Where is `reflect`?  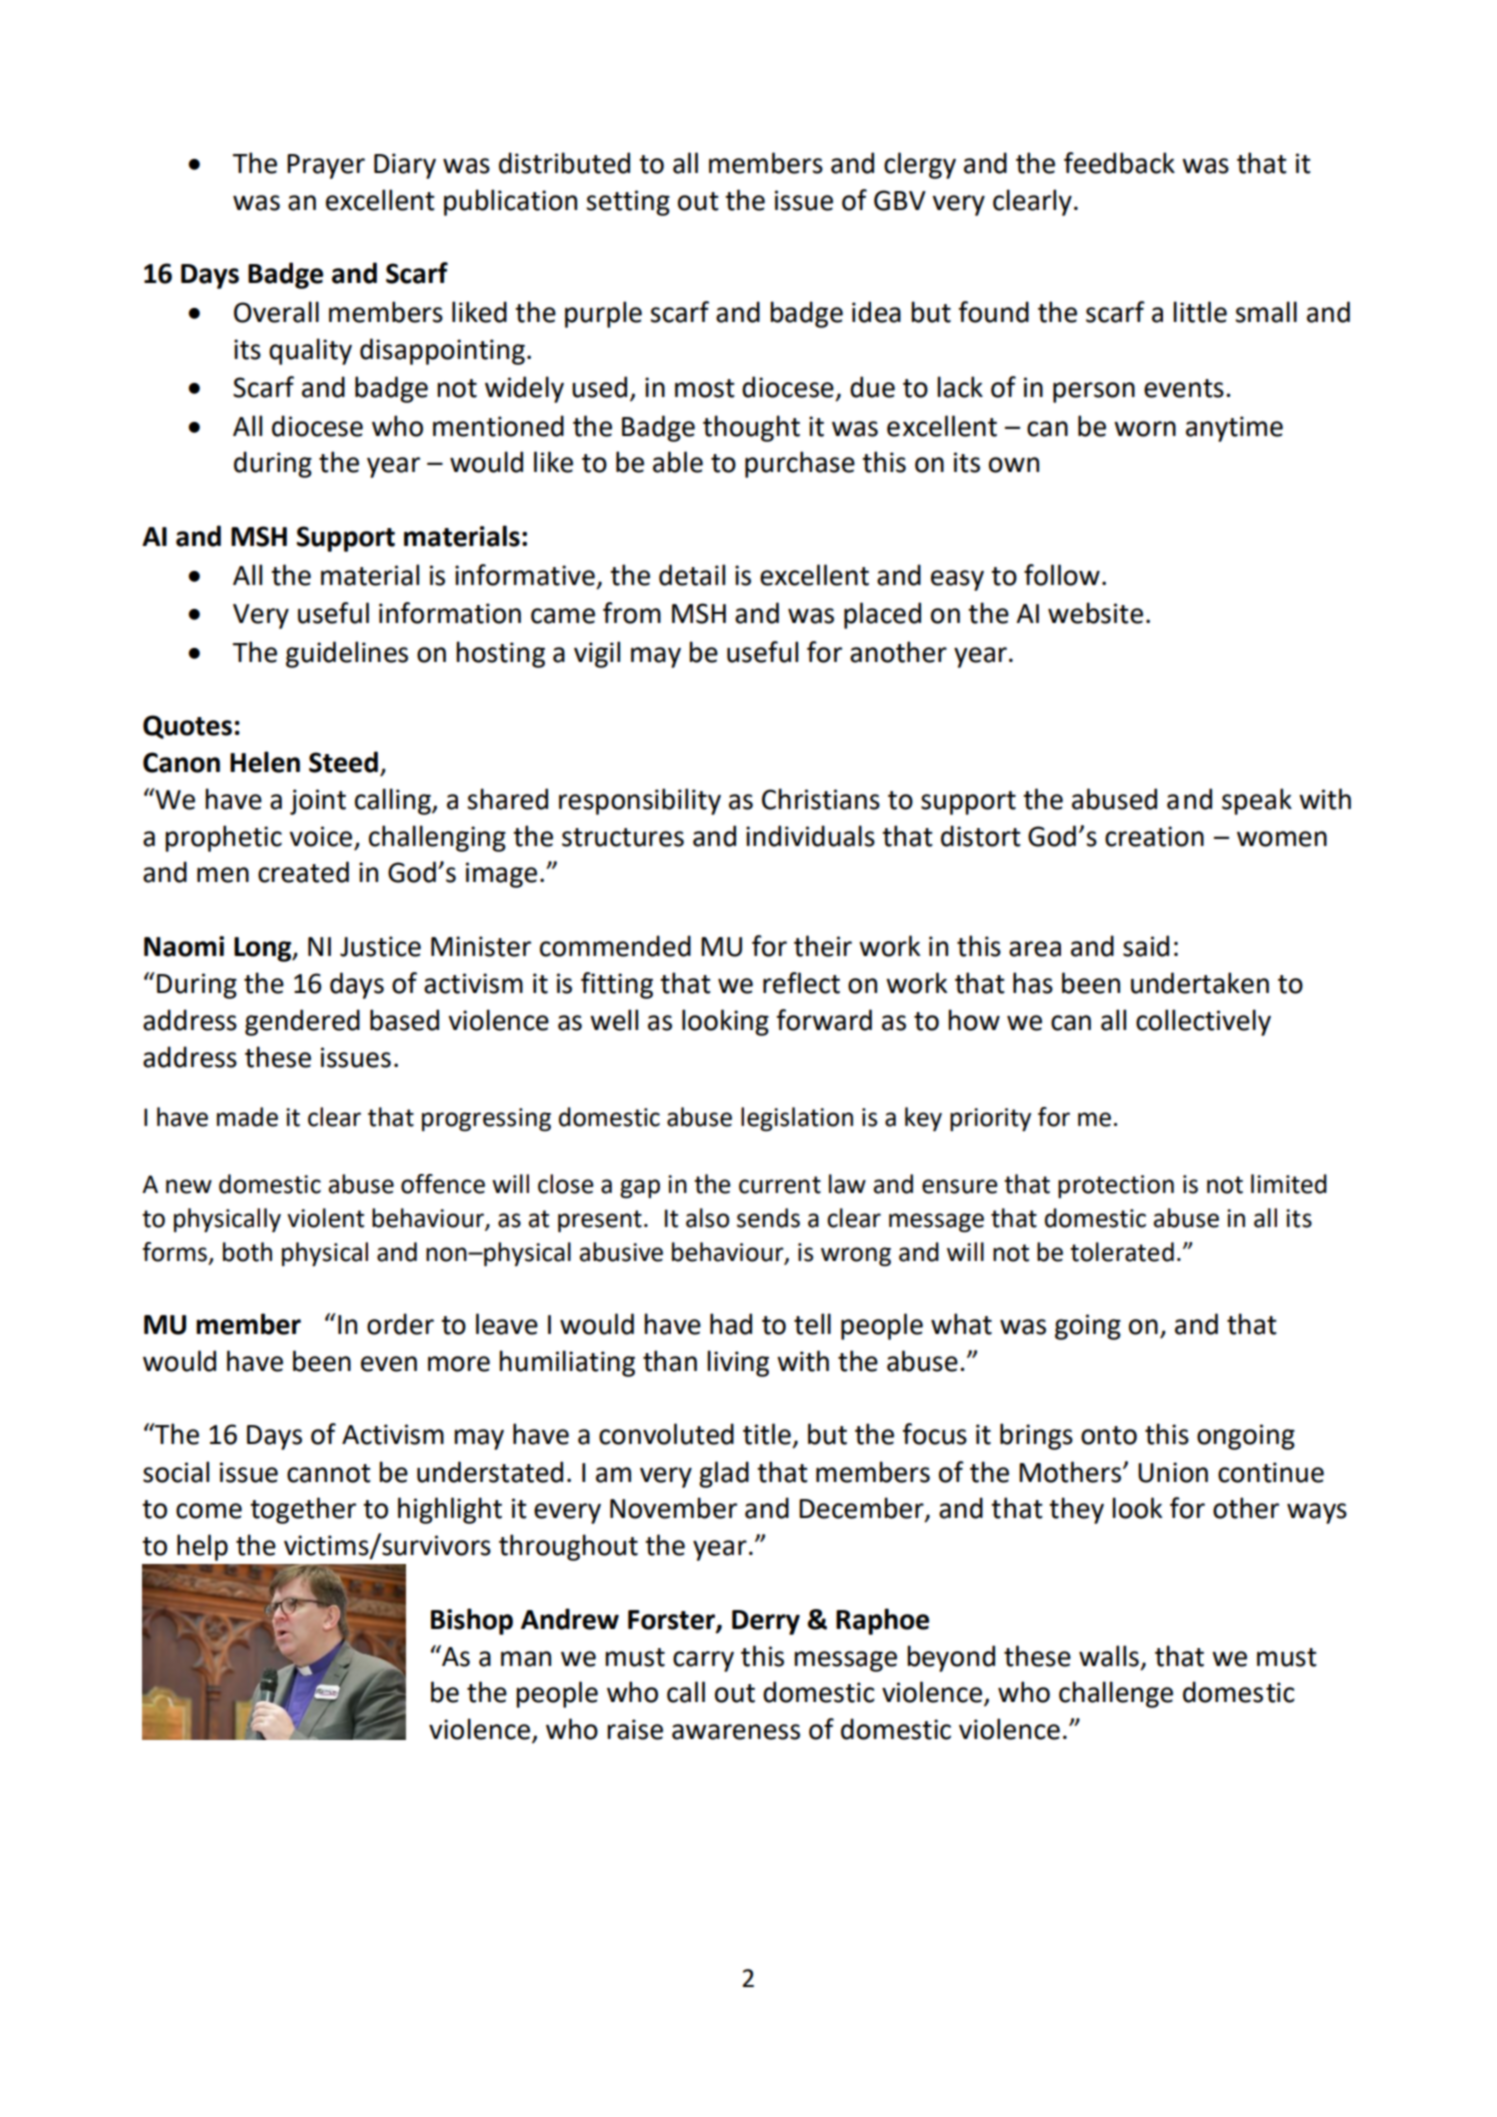
reflect is located at coordinates (801, 983).
